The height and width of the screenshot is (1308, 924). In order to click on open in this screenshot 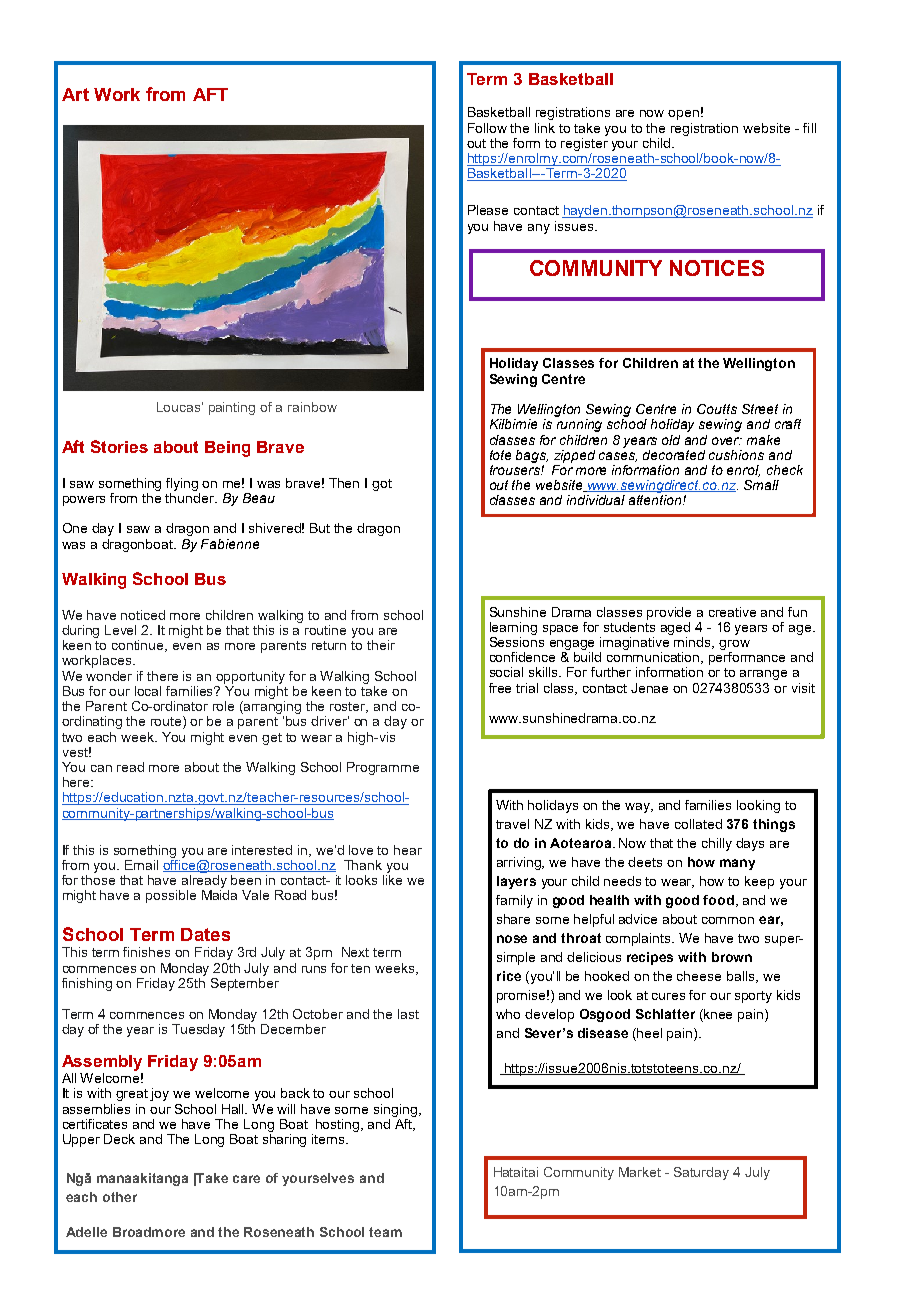, I will do `click(683, 115)`.
